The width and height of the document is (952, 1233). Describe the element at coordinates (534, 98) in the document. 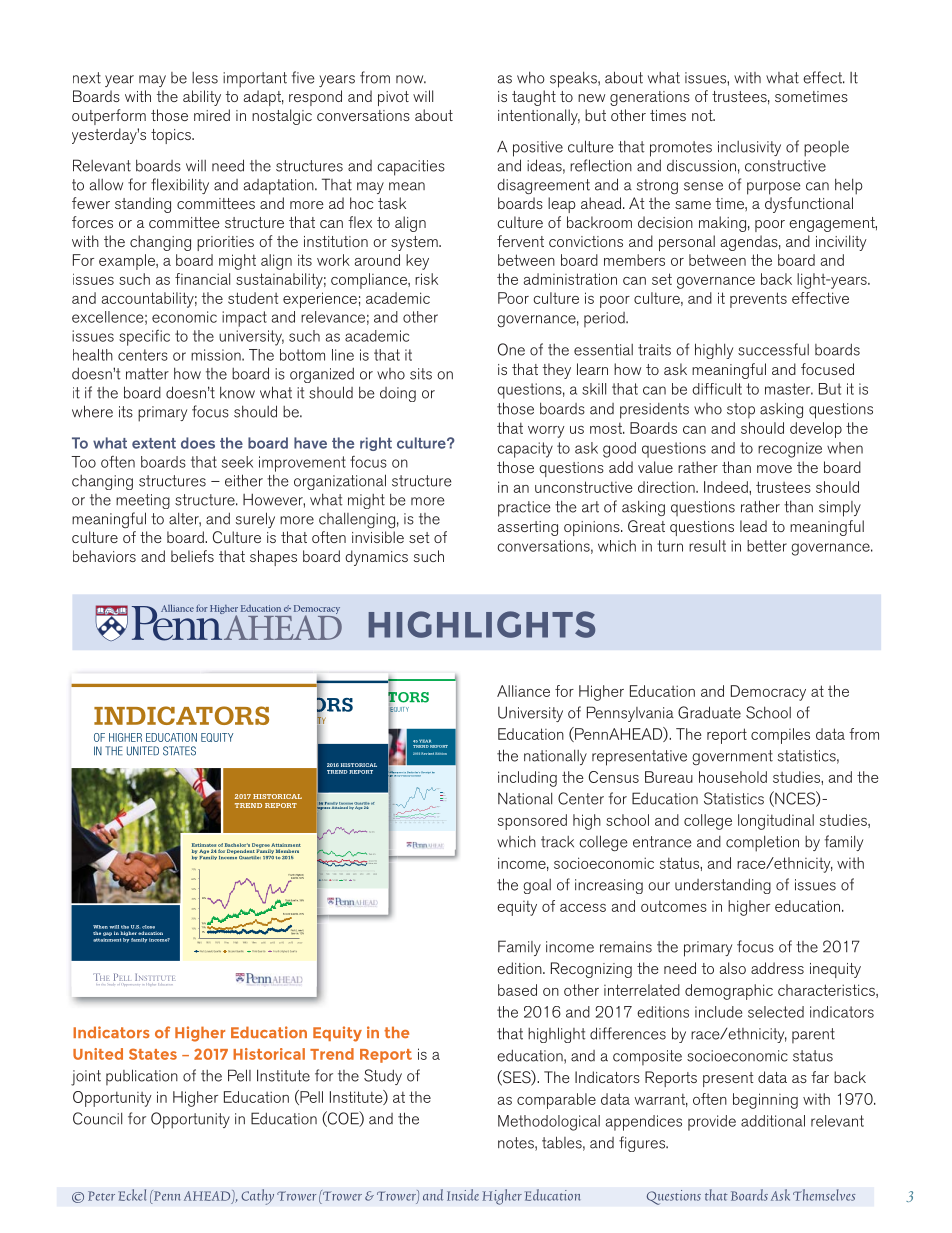

I see `taught` at that location.
